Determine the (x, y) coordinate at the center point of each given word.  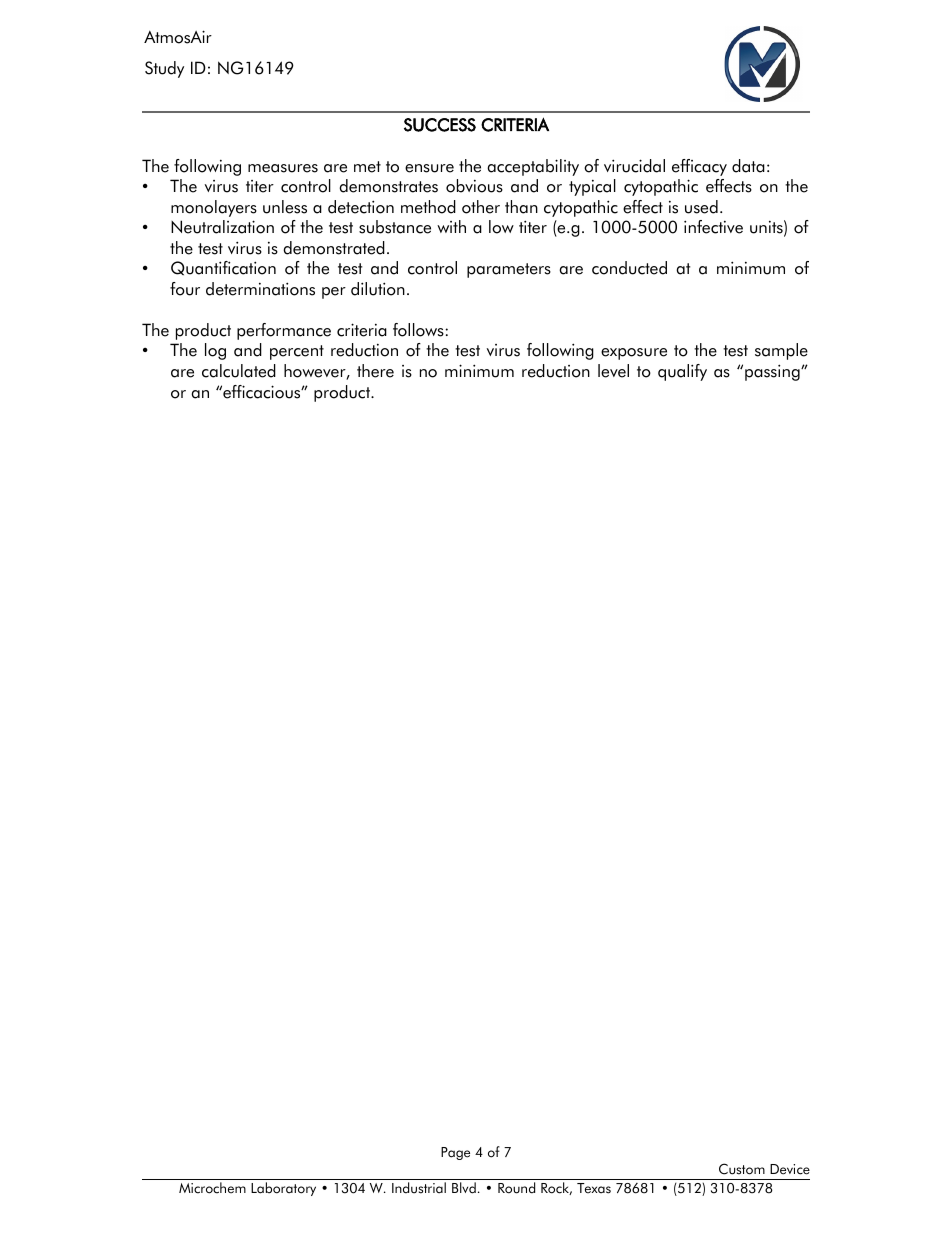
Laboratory (283, 1189)
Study (164, 69)
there (375, 371)
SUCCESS (440, 125)
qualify (682, 372)
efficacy (699, 167)
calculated (239, 371)
